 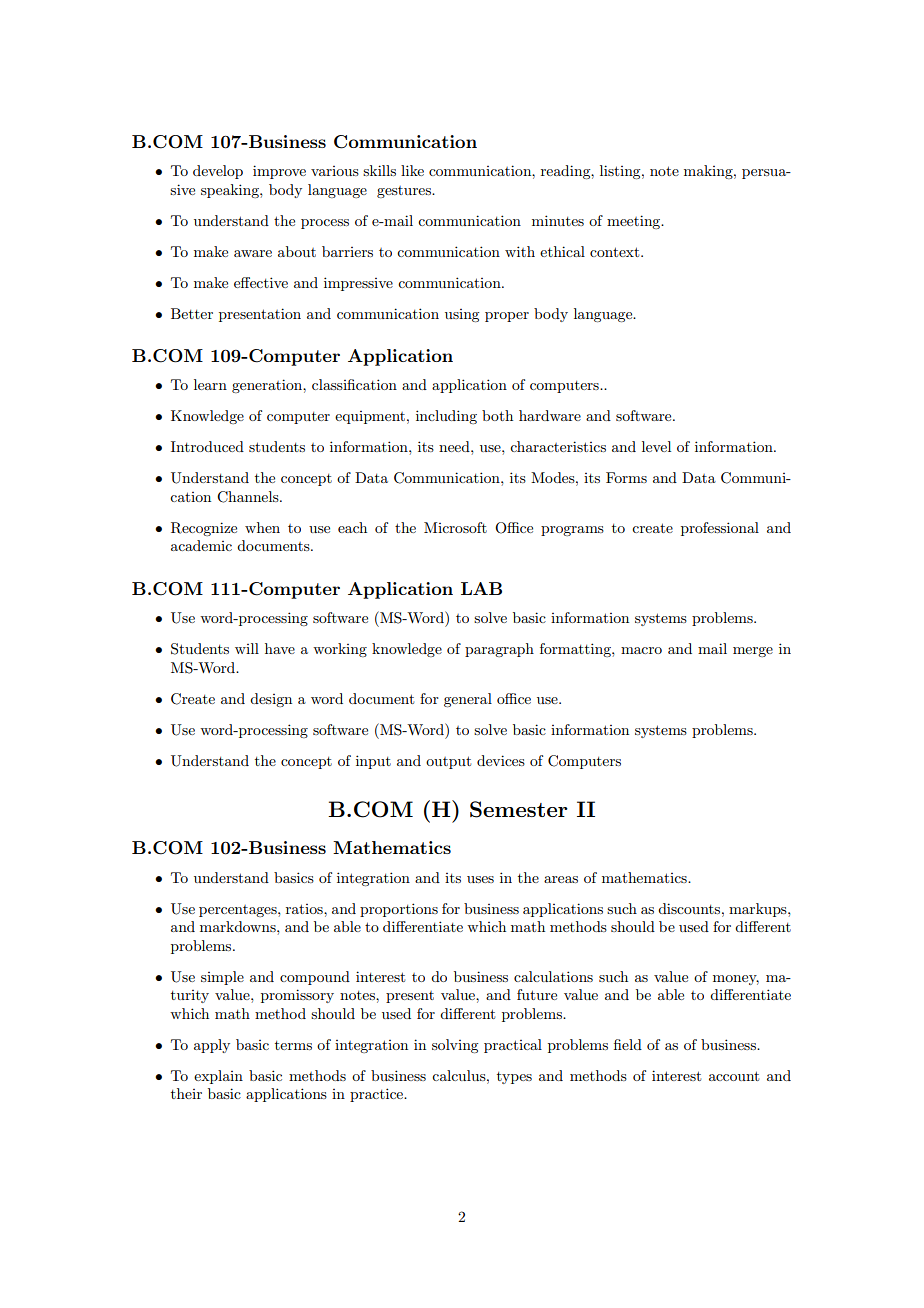 What do you see at coordinates (279, 172) in the screenshot?
I see `improve` at bounding box center [279, 172].
